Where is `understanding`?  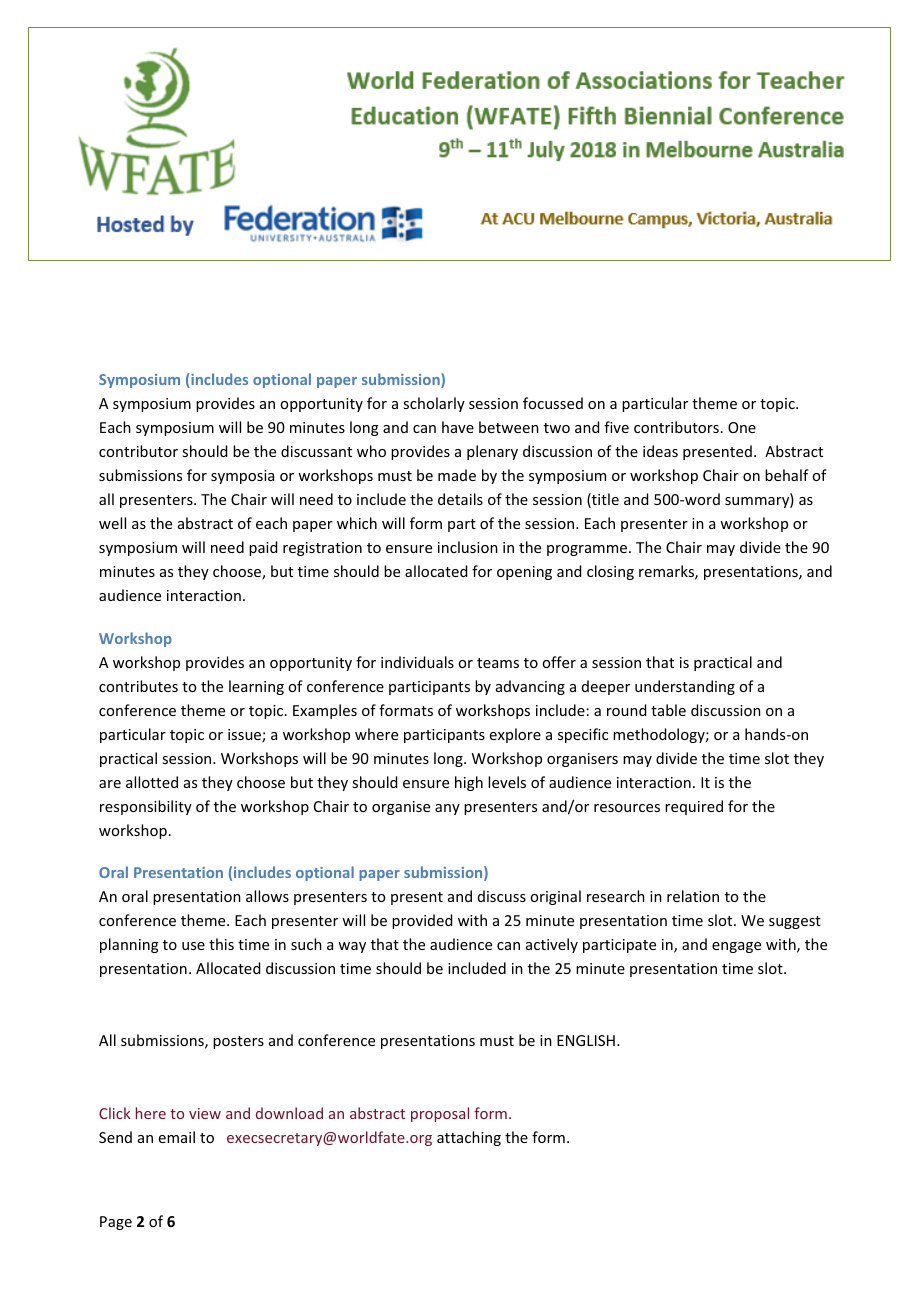 understanding is located at coordinates (685, 687).
